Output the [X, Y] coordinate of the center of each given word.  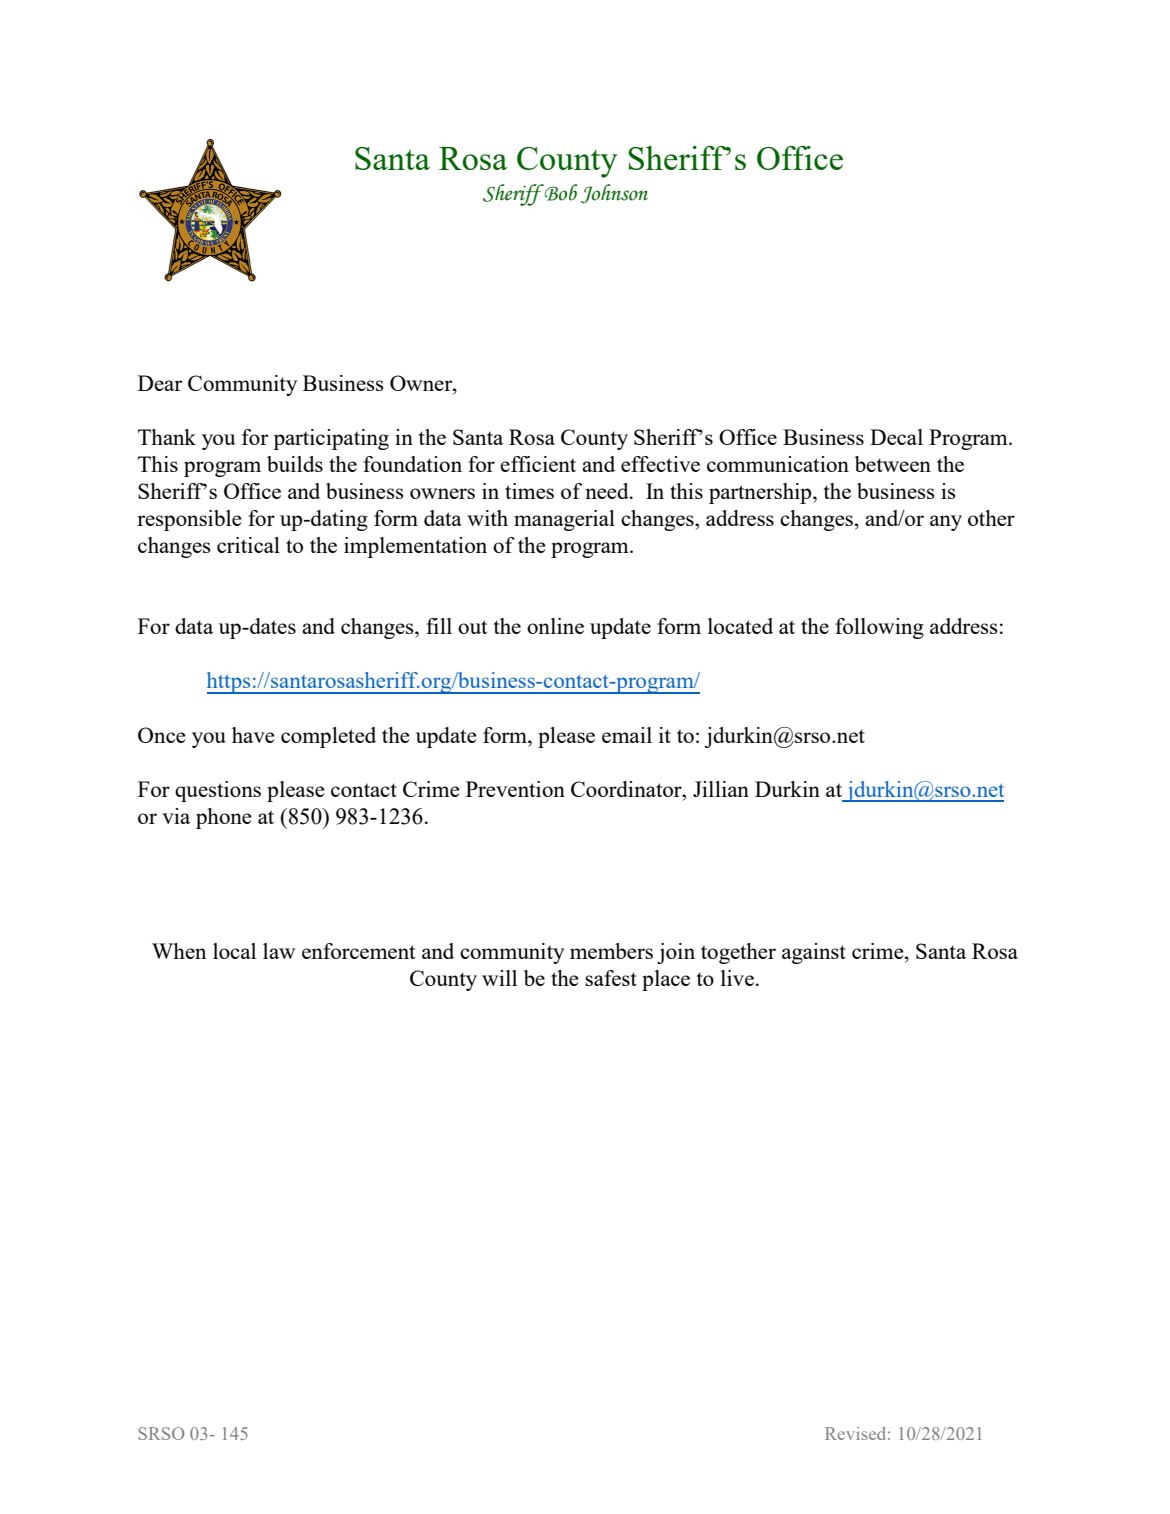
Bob [560, 192]
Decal [896, 437]
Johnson [614, 194]
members [611, 951]
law [279, 951]
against [814, 953]
